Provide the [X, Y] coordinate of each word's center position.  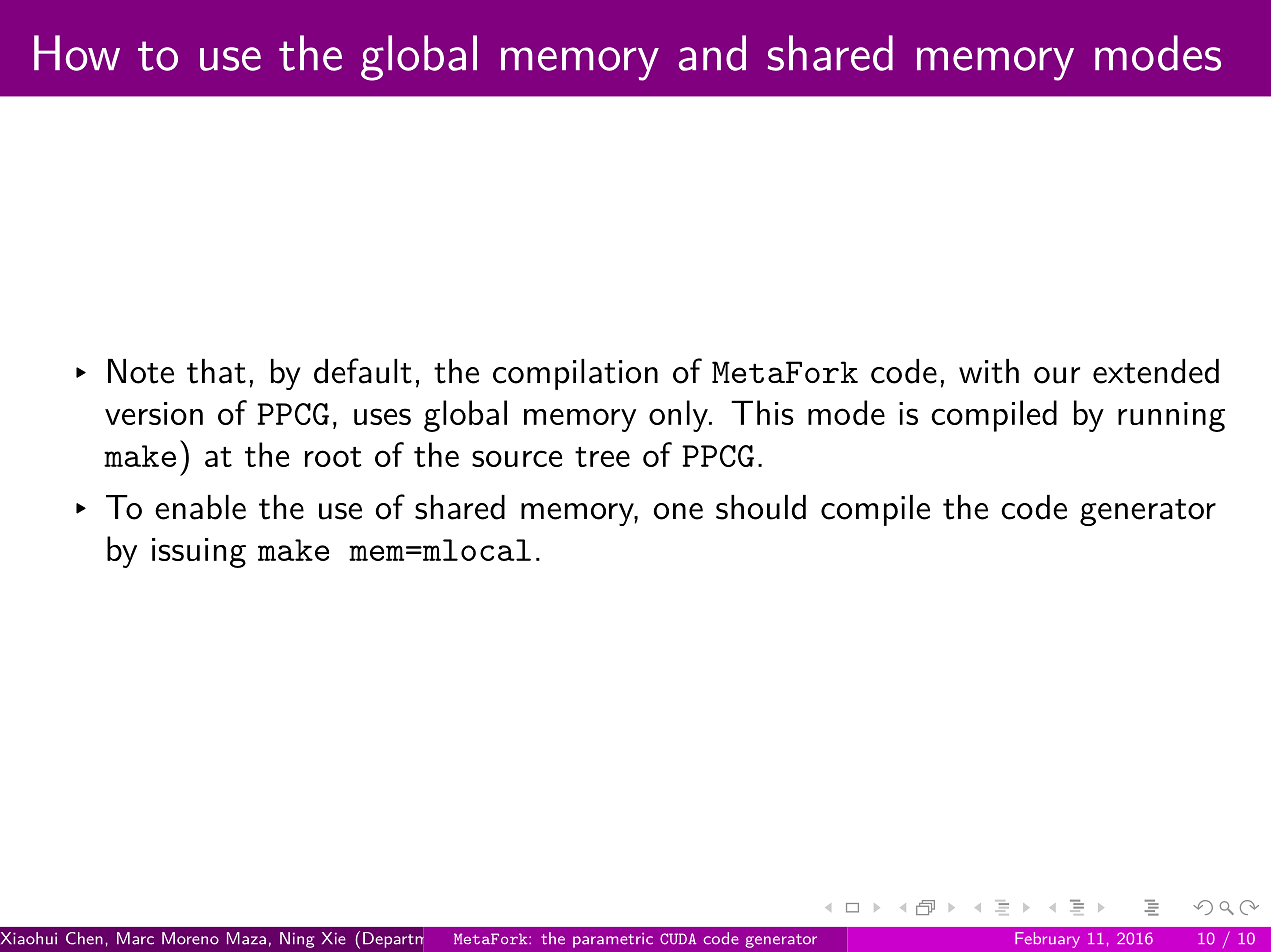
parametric [613, 940]
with [989, 371]
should [761, 507]
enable [200, 507]
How [77, 53]
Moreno [190, 938]
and [712, 53]
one [678, 511]
